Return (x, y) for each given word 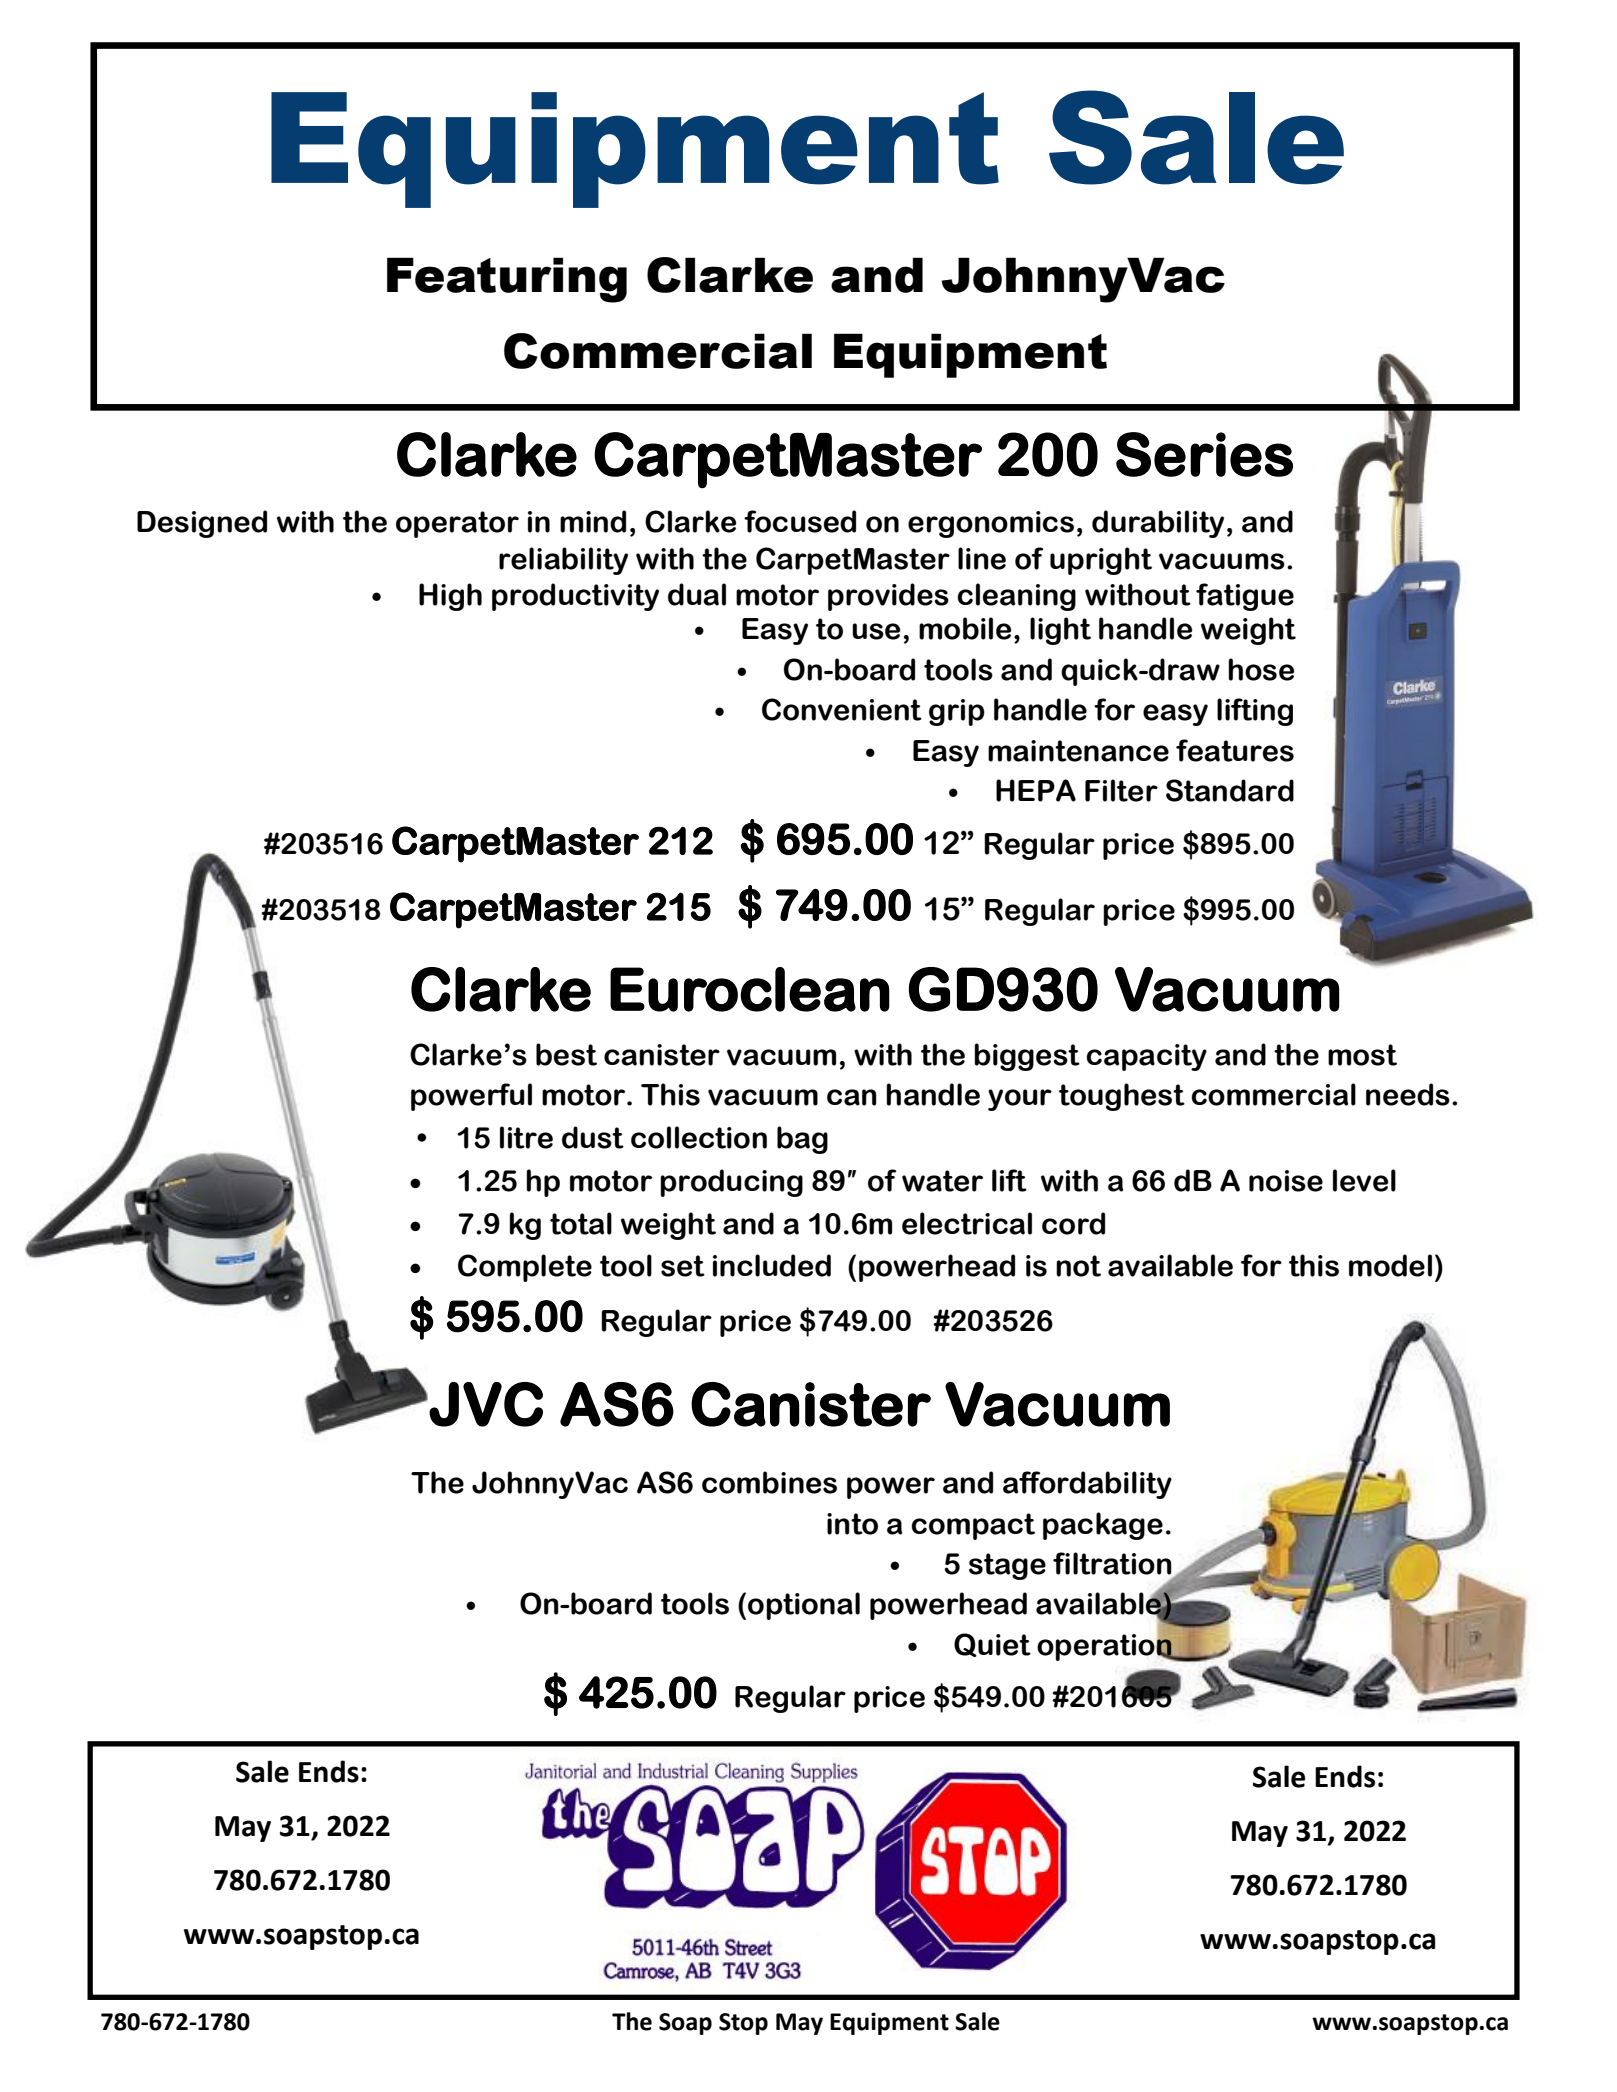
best (566, 1054)
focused (800, 521)
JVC (486, 1404)
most (1362, 1055)
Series (1204, 454)
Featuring (507, 280)
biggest (1027, 1057)
